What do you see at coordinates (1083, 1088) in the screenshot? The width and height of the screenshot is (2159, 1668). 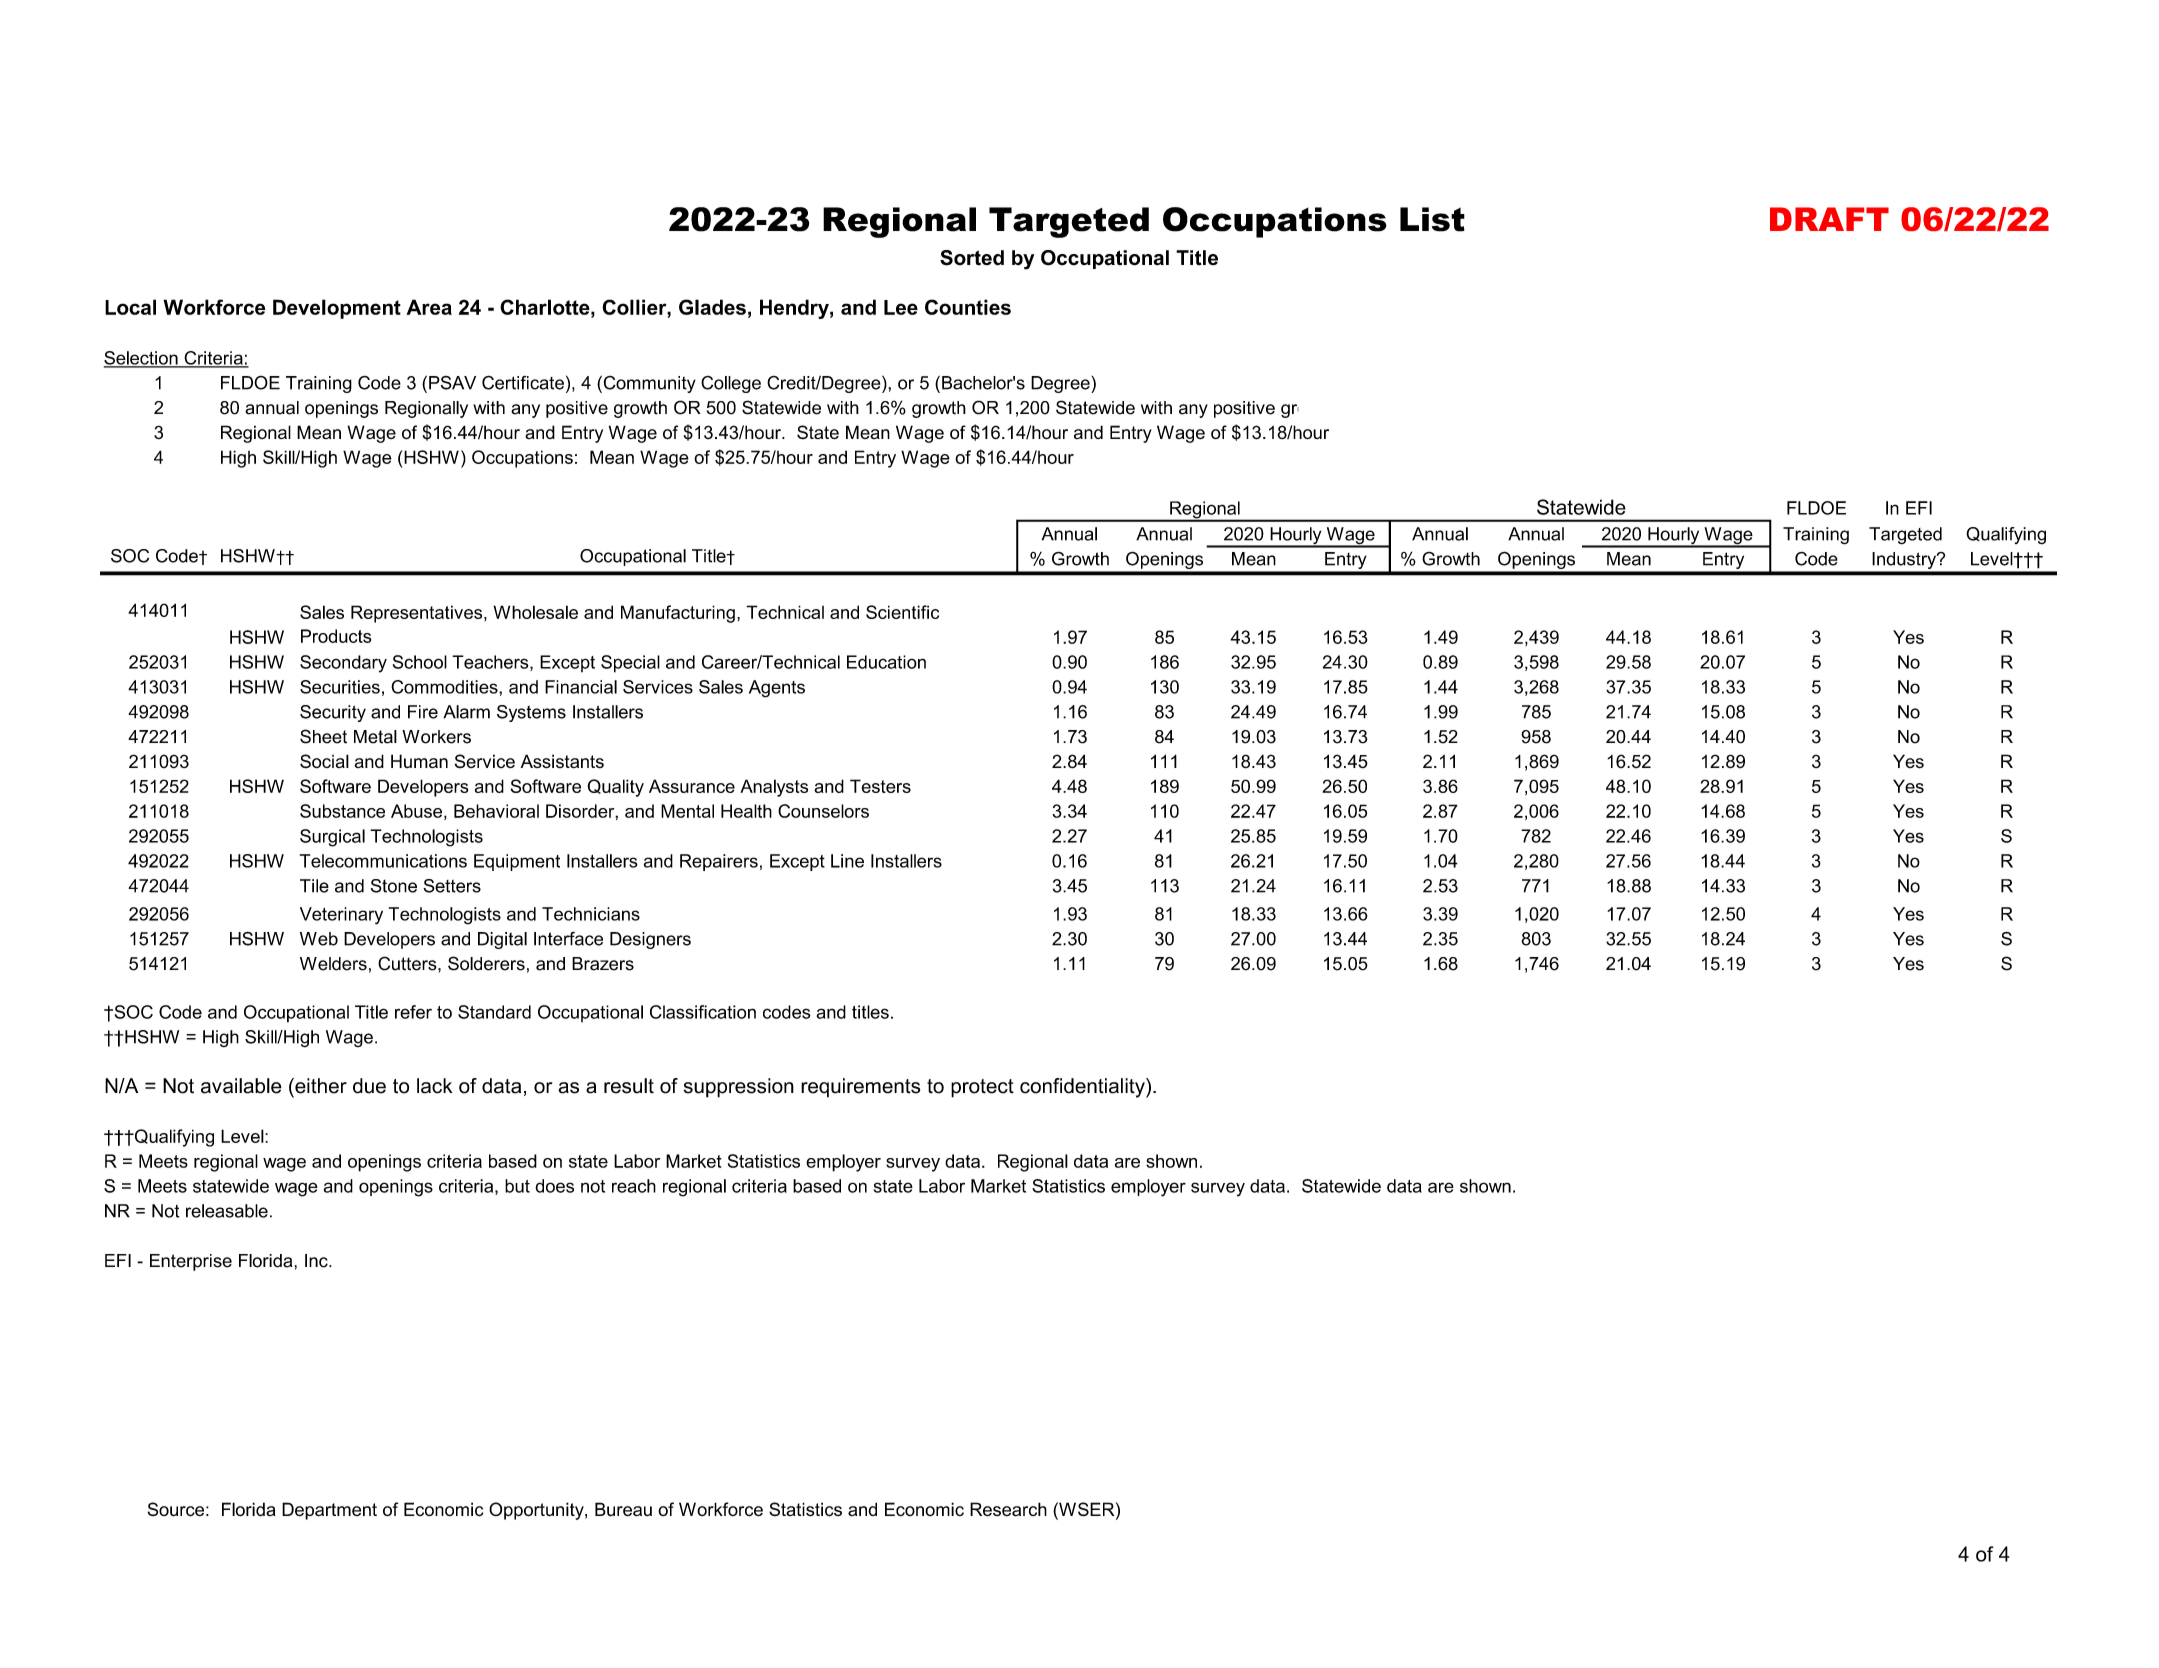 I see `confidentiality` at bounding box center [1083, 1088].
